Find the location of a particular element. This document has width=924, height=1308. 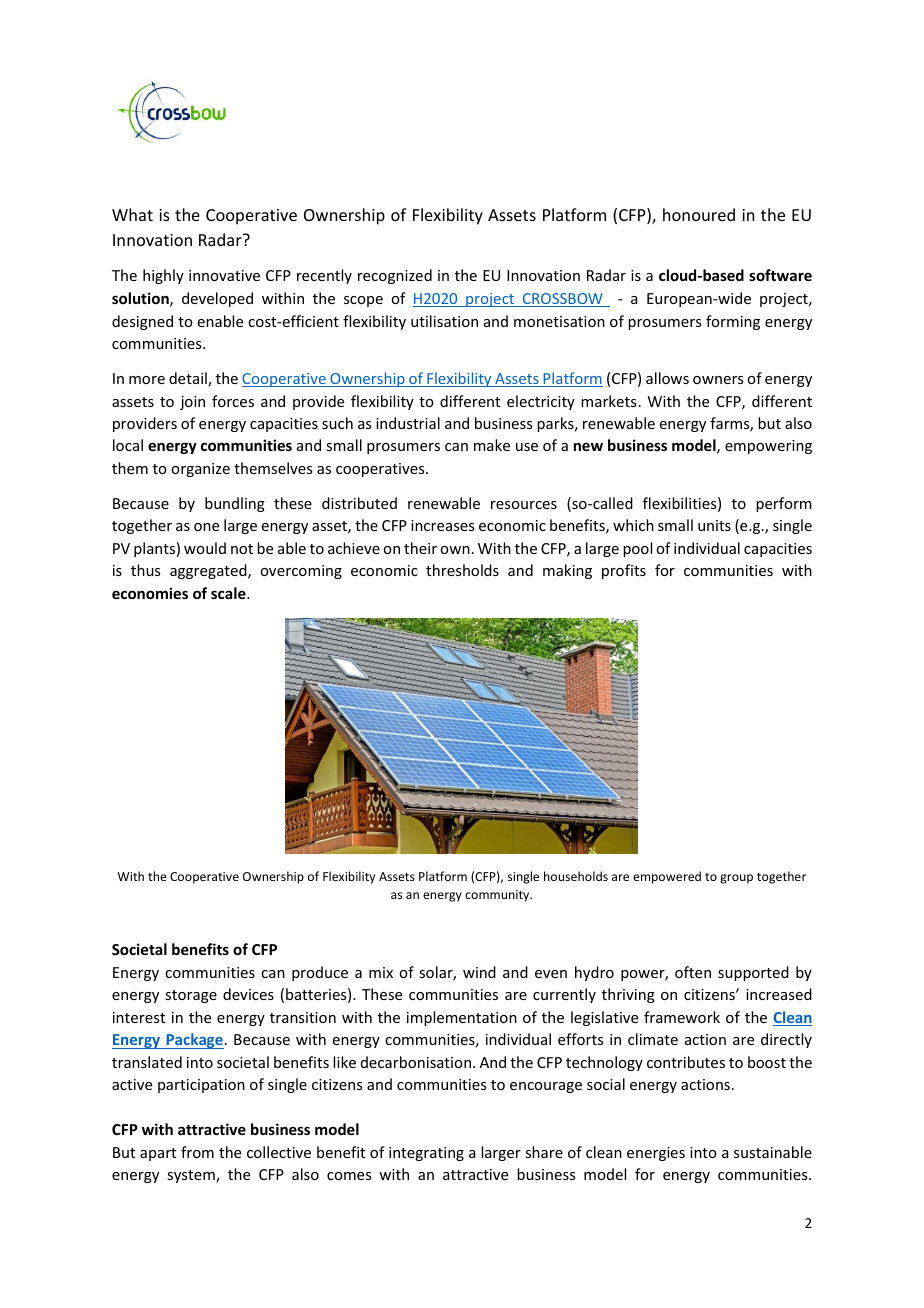

integrating is located at coordinates (426, 1154).
